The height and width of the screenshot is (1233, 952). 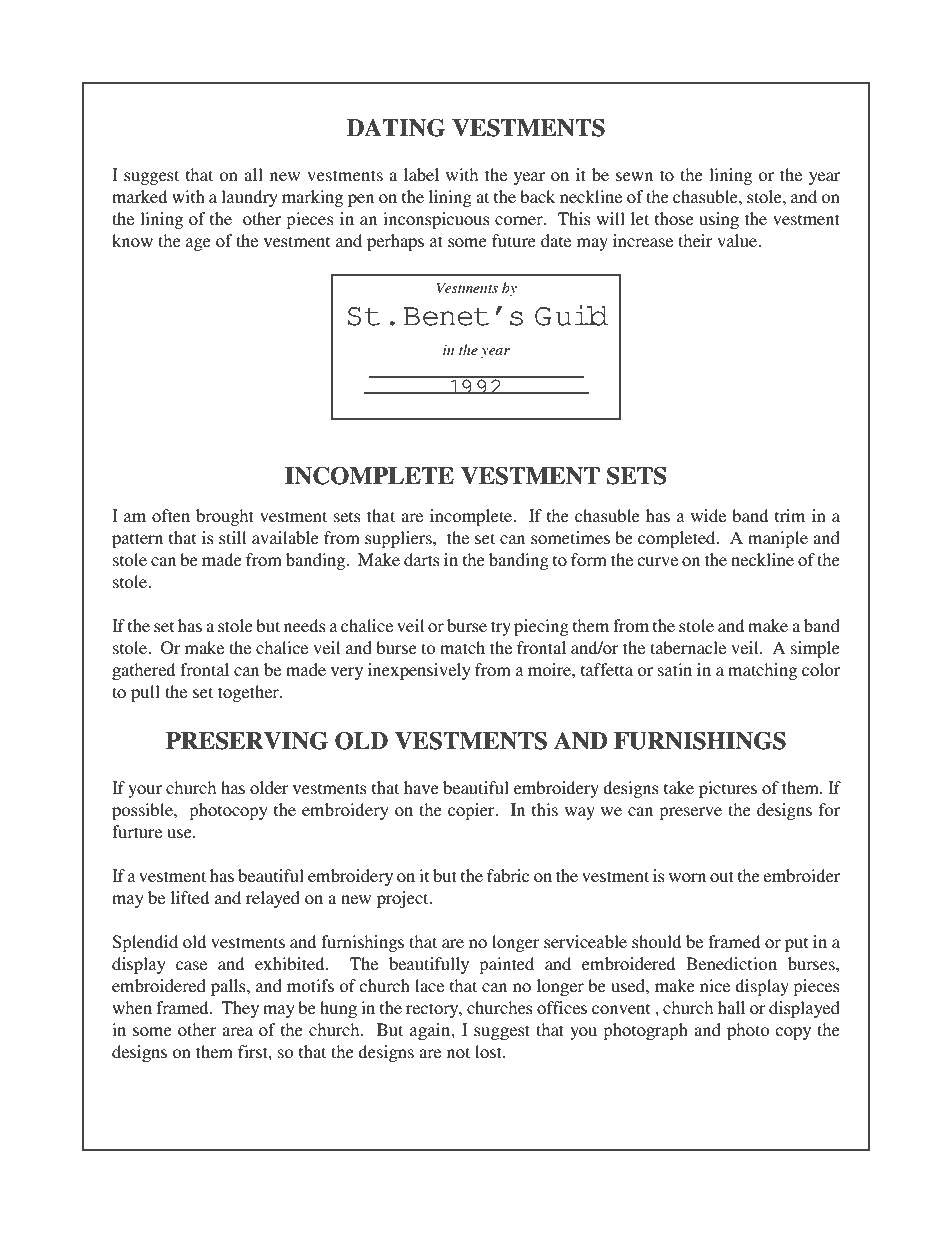 I want to click on value, so click(x=738, y=240).
